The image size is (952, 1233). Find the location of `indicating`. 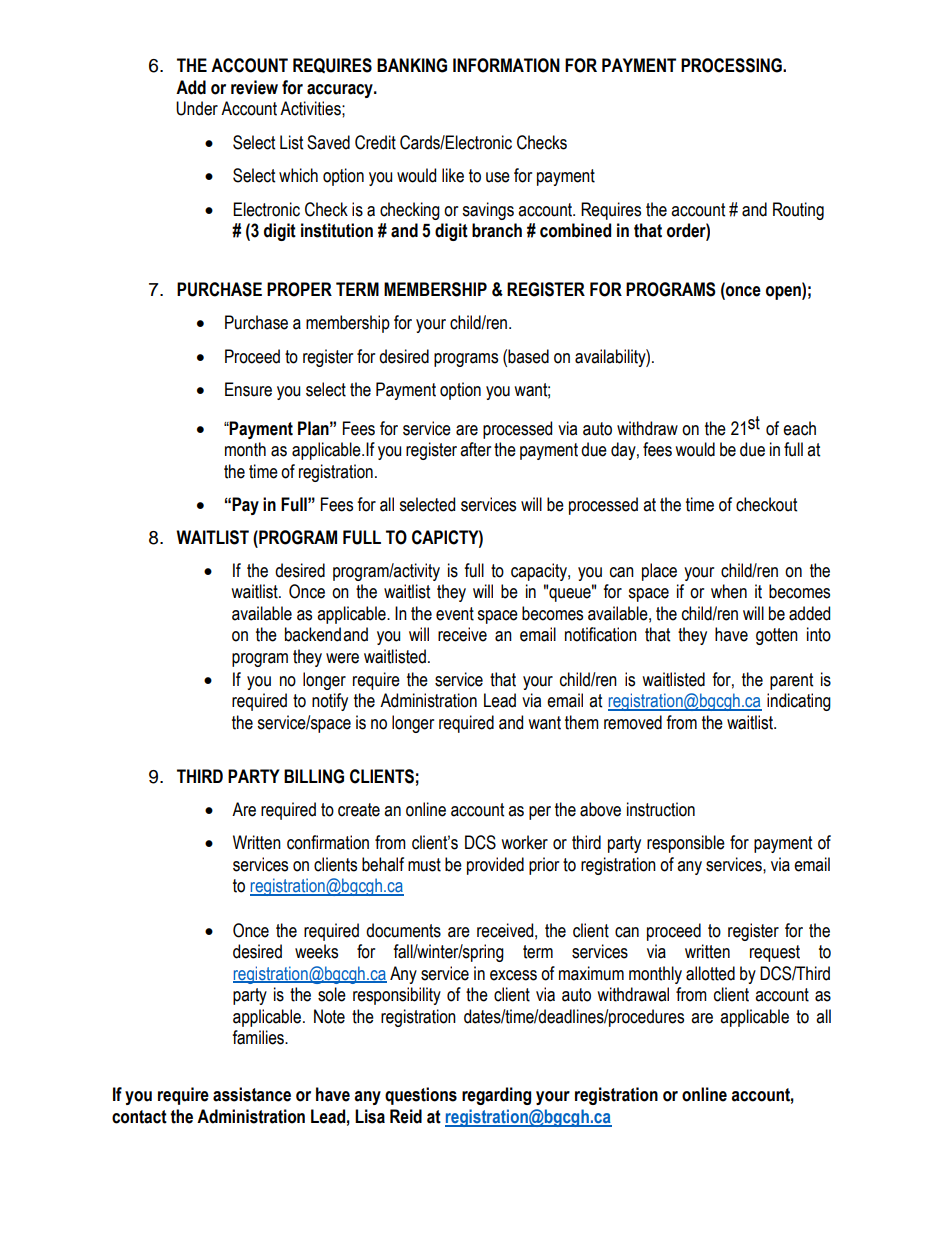

indicating is located at coordinates (799, 702).
